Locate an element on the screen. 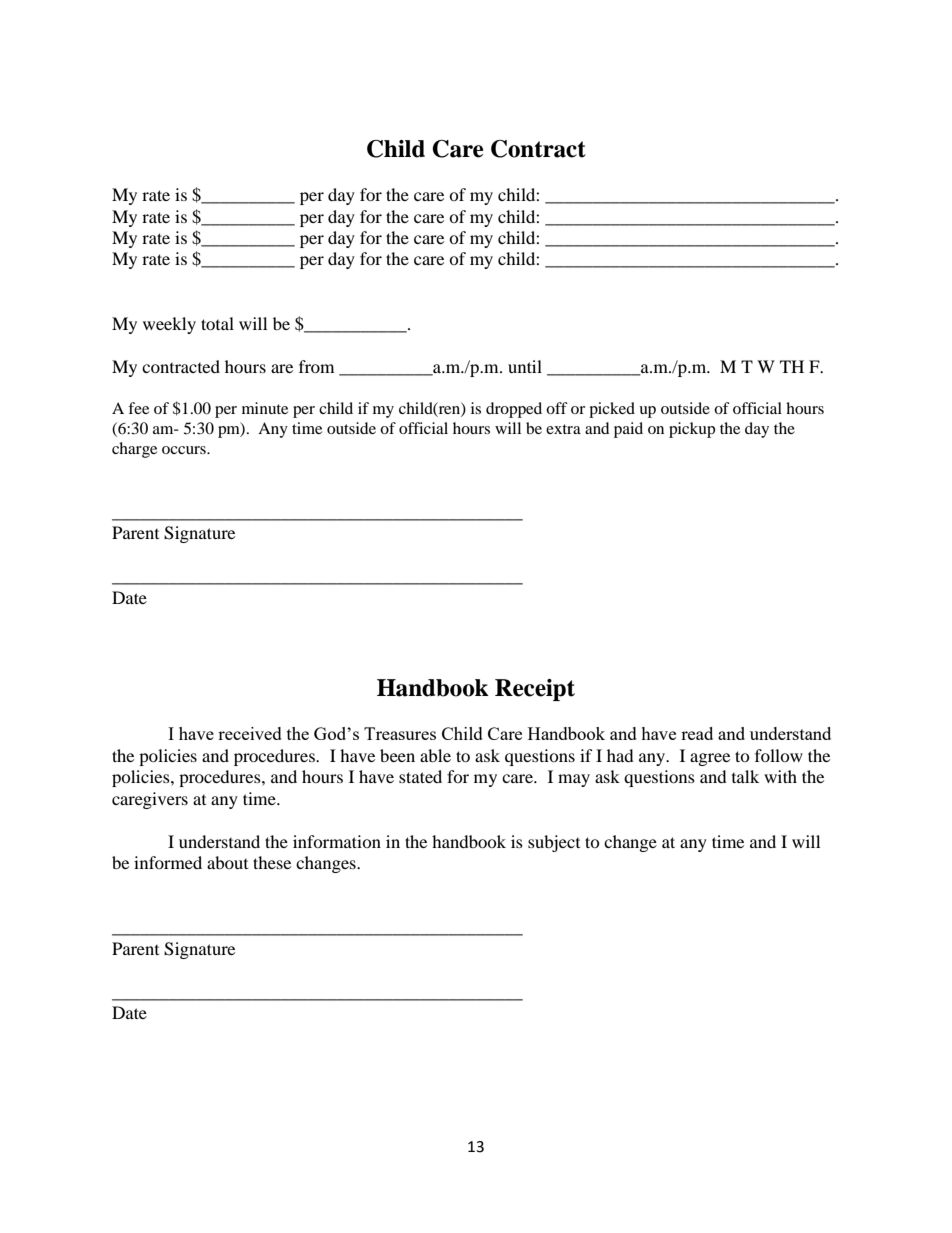 The height and width of the screenshot is (1233, 952). subject is located at coordinates (554, 843).
